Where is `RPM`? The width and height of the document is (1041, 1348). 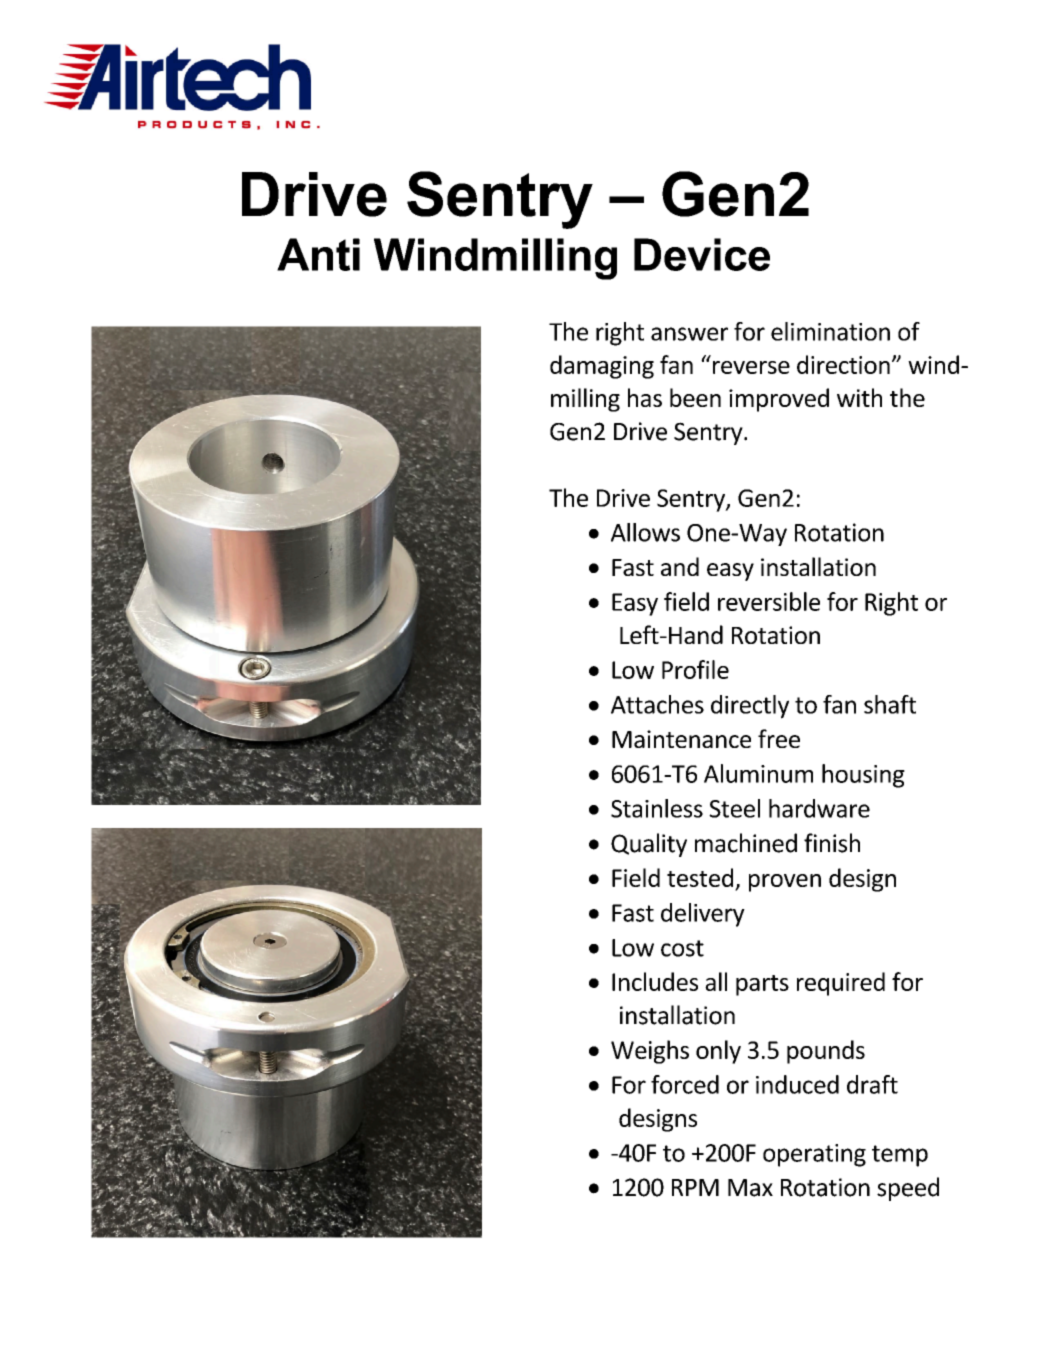 RPM is located at coordinates (695, 1187).
